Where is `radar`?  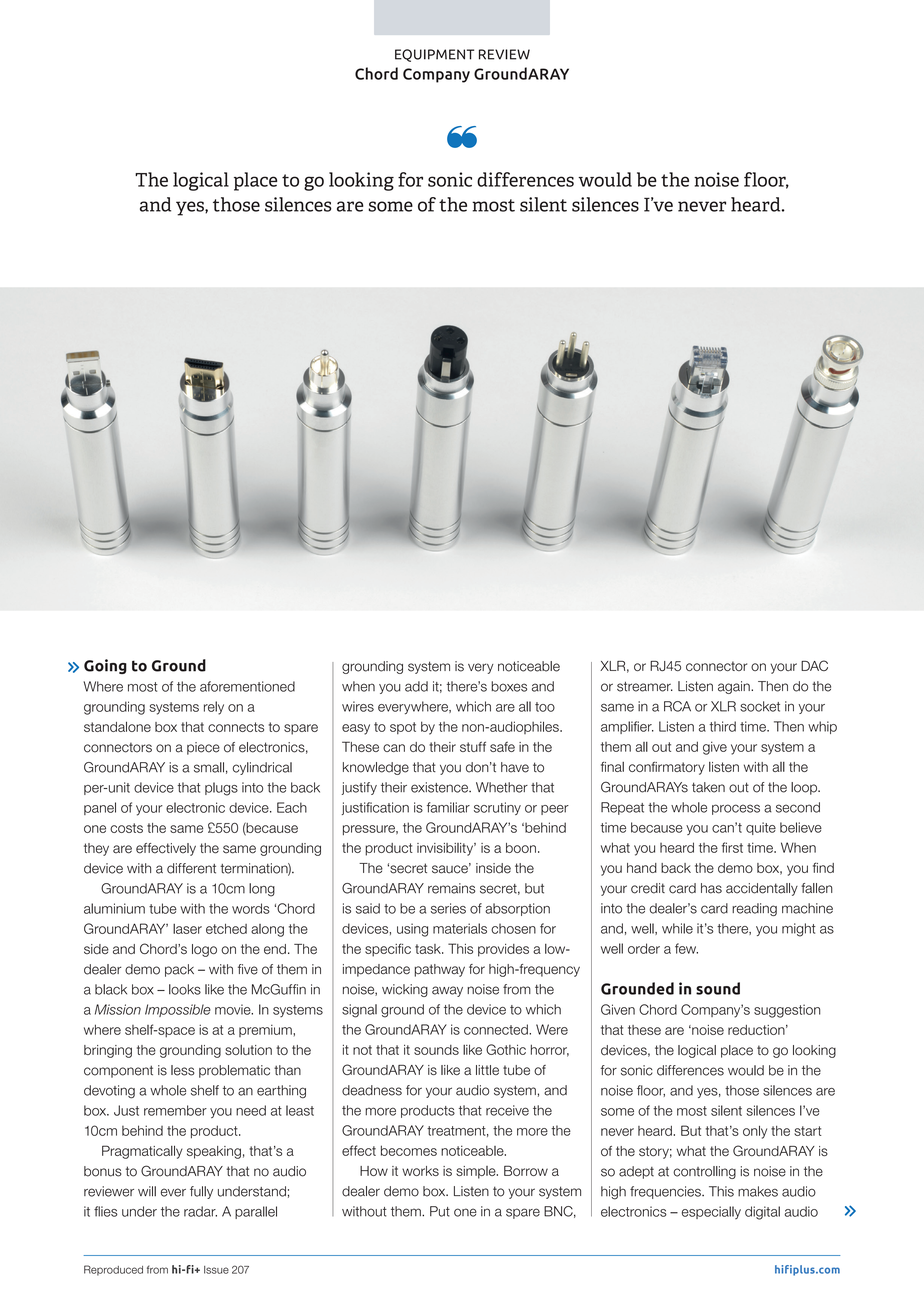 radar is located at coordinates (200, 1211).
